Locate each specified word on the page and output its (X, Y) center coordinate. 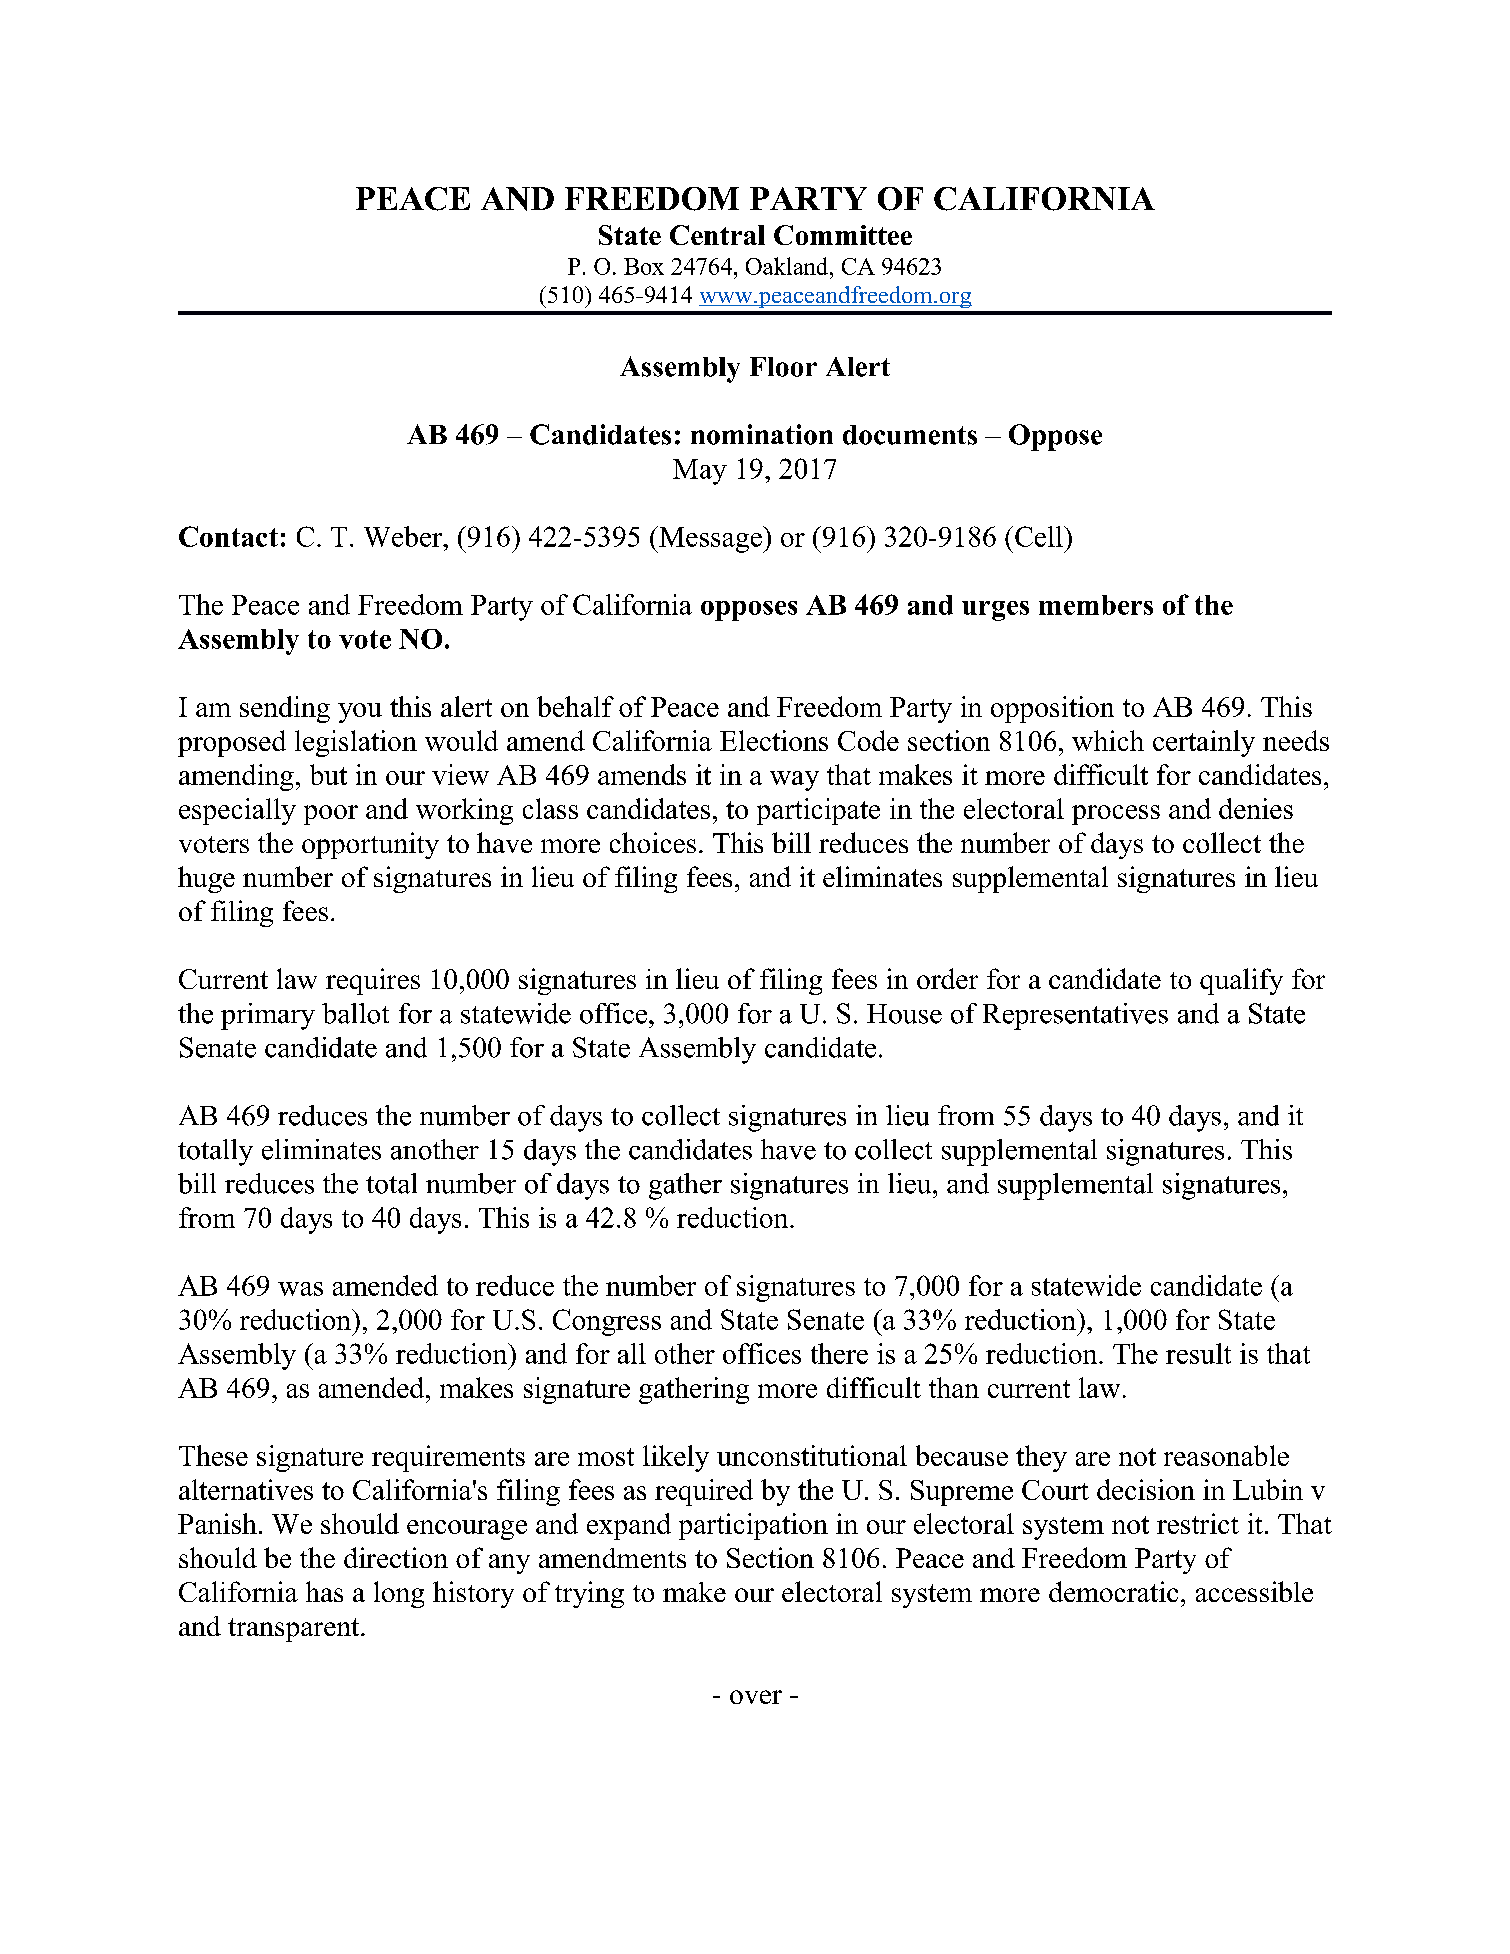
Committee (843, 235)
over (756, 1697)
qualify (1241, 981)
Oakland (788, 266)
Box (644, 266)
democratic (1113, 1591)
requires (373, 981)
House (904, 1014)
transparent (295, 1630)
